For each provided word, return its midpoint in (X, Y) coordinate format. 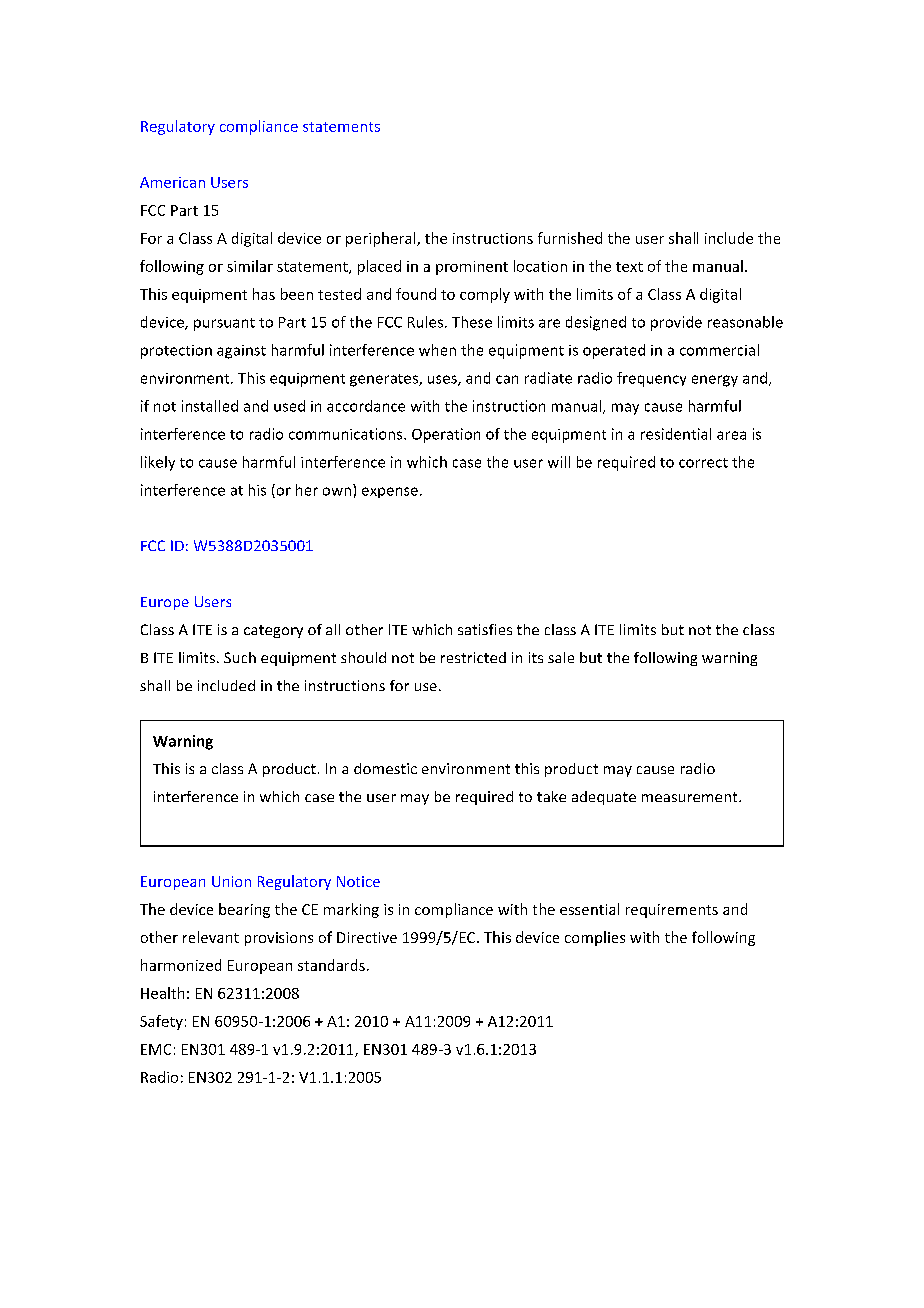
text (629, 267)
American (172, 182)
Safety (161, 1022)
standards (331, 965)
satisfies (485, 629)
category (273, 631)
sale (561, 657)
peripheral (382, 239)
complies (595, 938)
